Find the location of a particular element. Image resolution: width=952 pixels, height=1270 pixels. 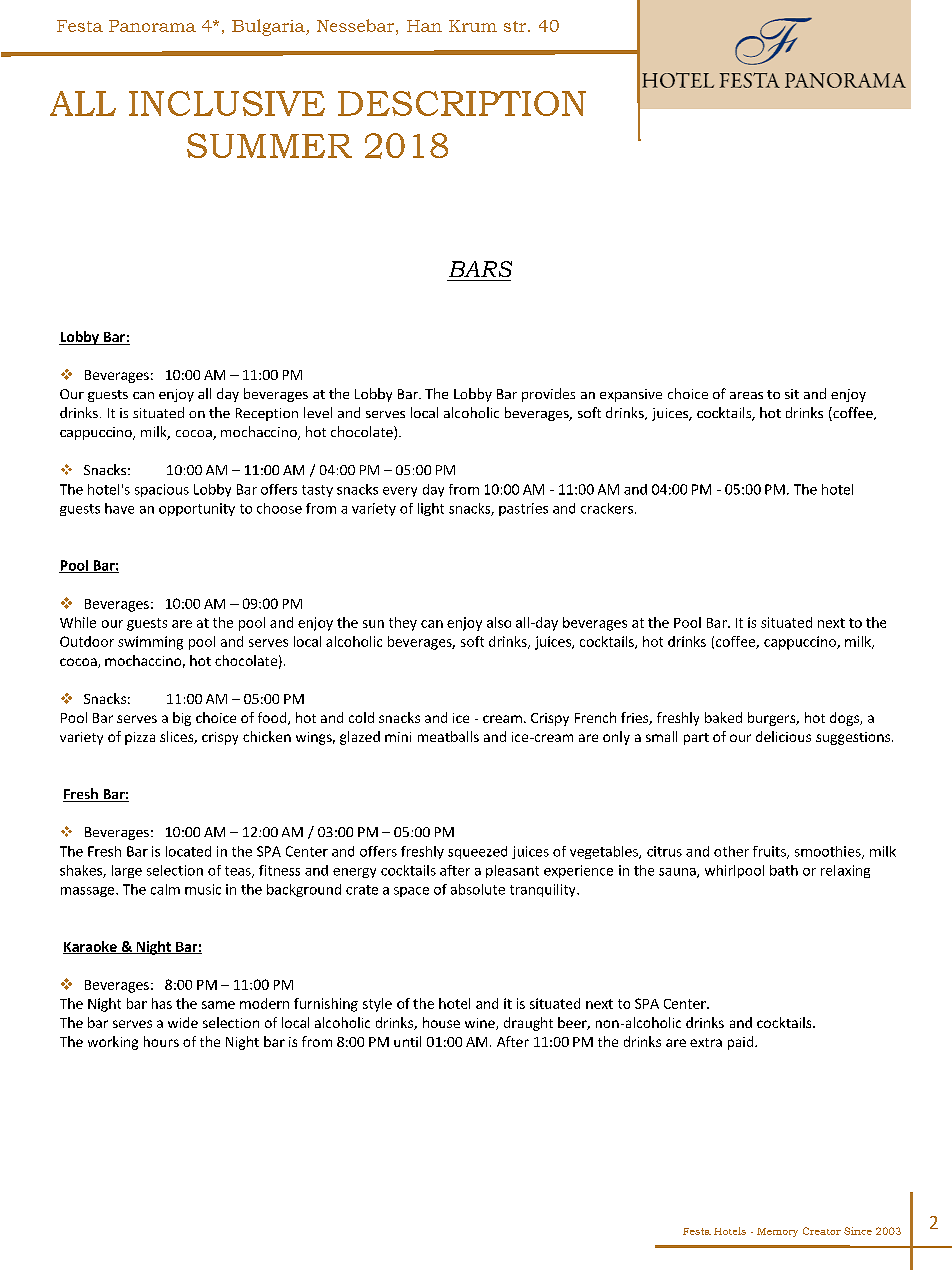

DESCRIPTION is located at coordinates (462, 103).
